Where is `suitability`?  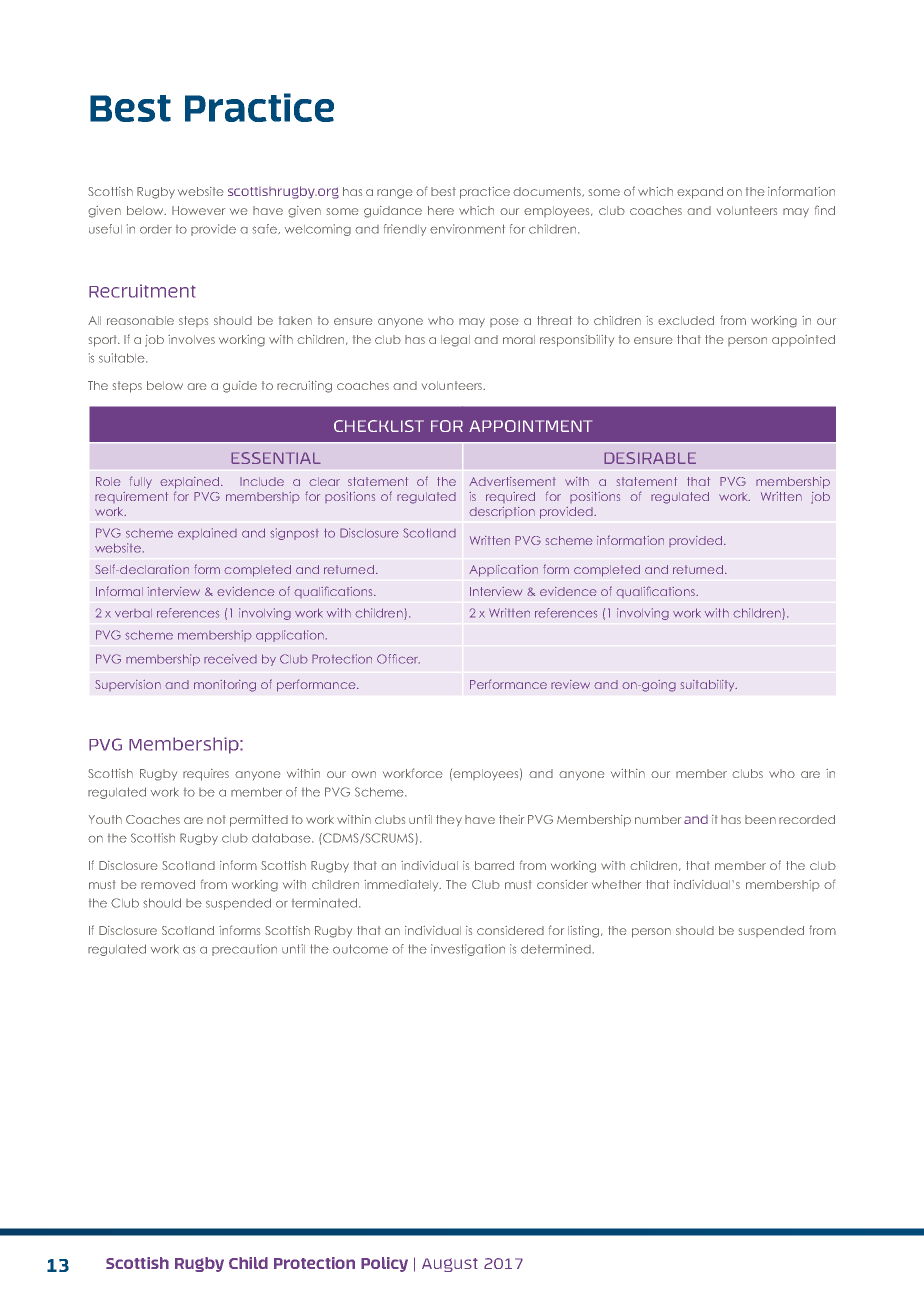 suitability is located at coordinates (709, 685).
